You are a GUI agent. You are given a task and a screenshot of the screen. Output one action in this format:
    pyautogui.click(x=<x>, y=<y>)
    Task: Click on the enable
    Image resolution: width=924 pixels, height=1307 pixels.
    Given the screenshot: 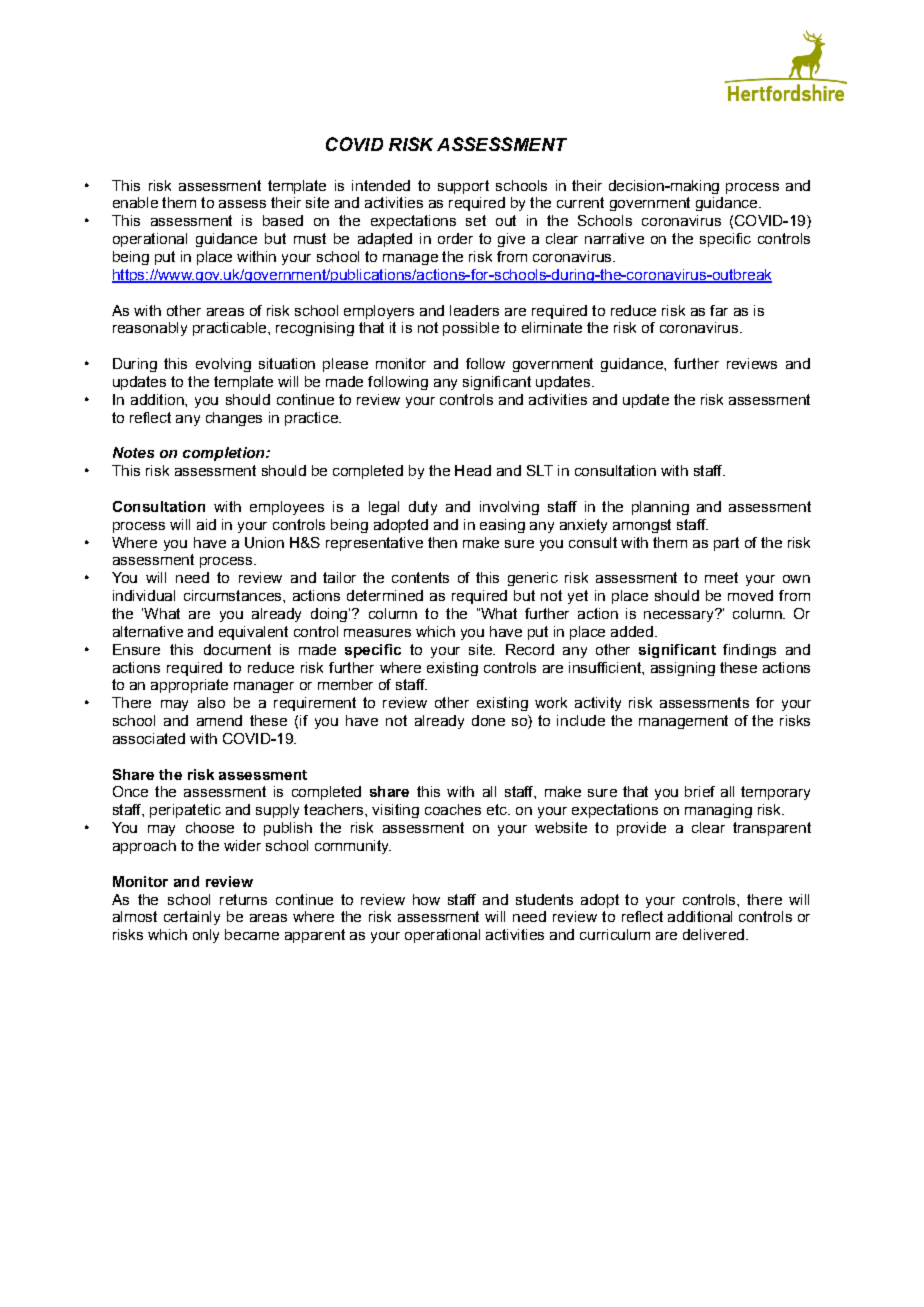 What is the action you would take?
    pyautogui.click(x=135, y=202)
